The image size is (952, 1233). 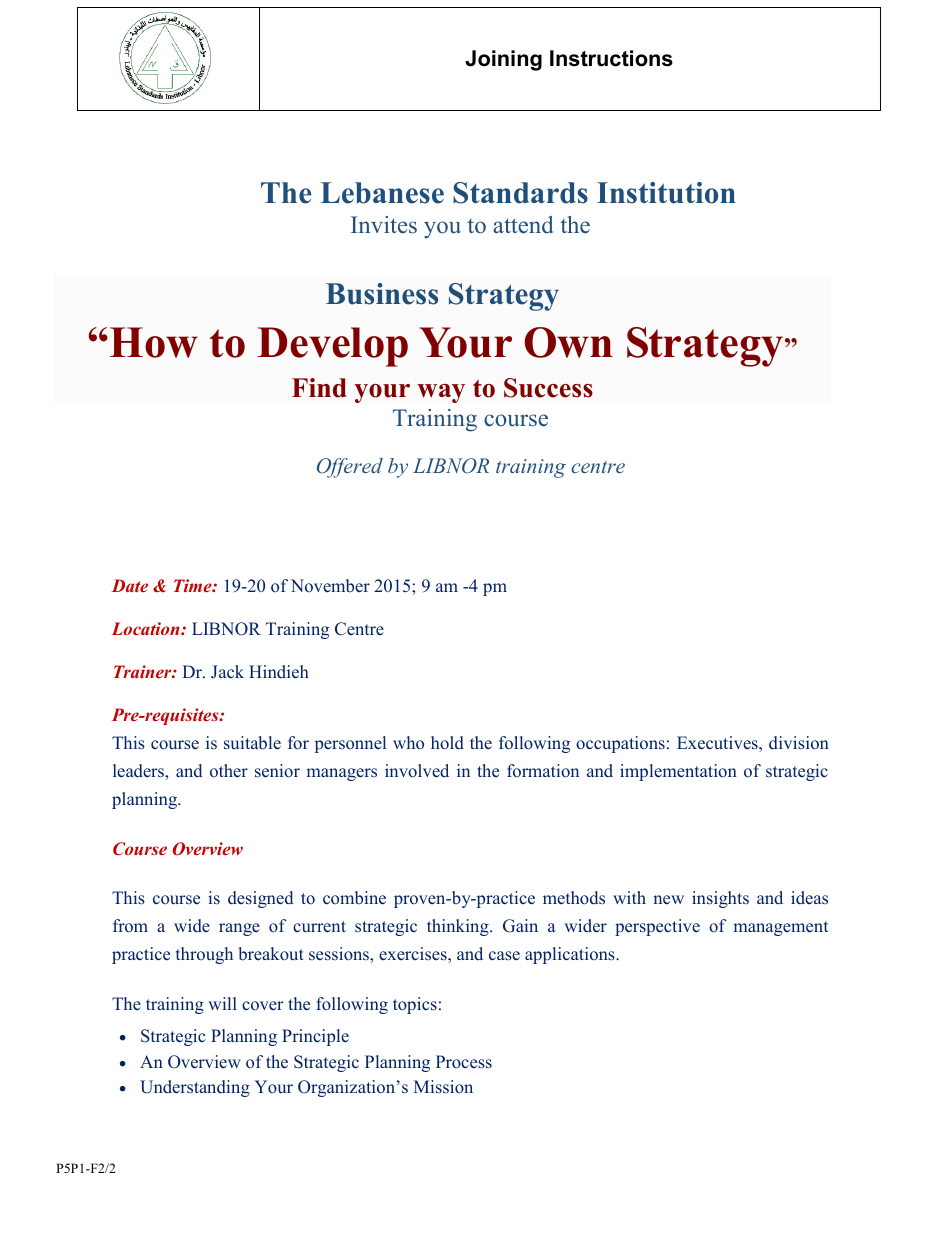 I want to click on Date, so click(x=130, y=585).
